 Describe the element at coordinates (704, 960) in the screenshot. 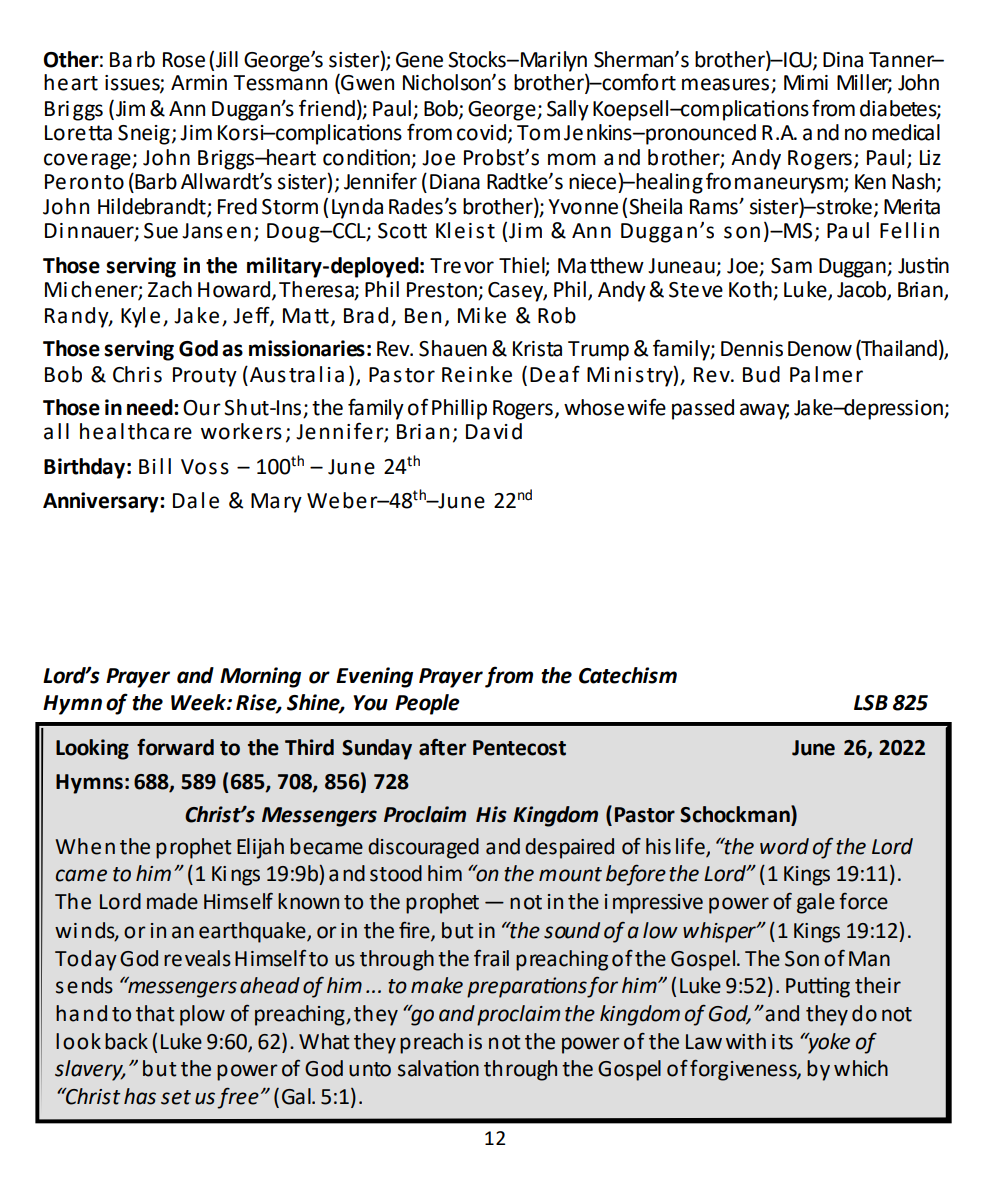

I see `Gospel` at that location.
